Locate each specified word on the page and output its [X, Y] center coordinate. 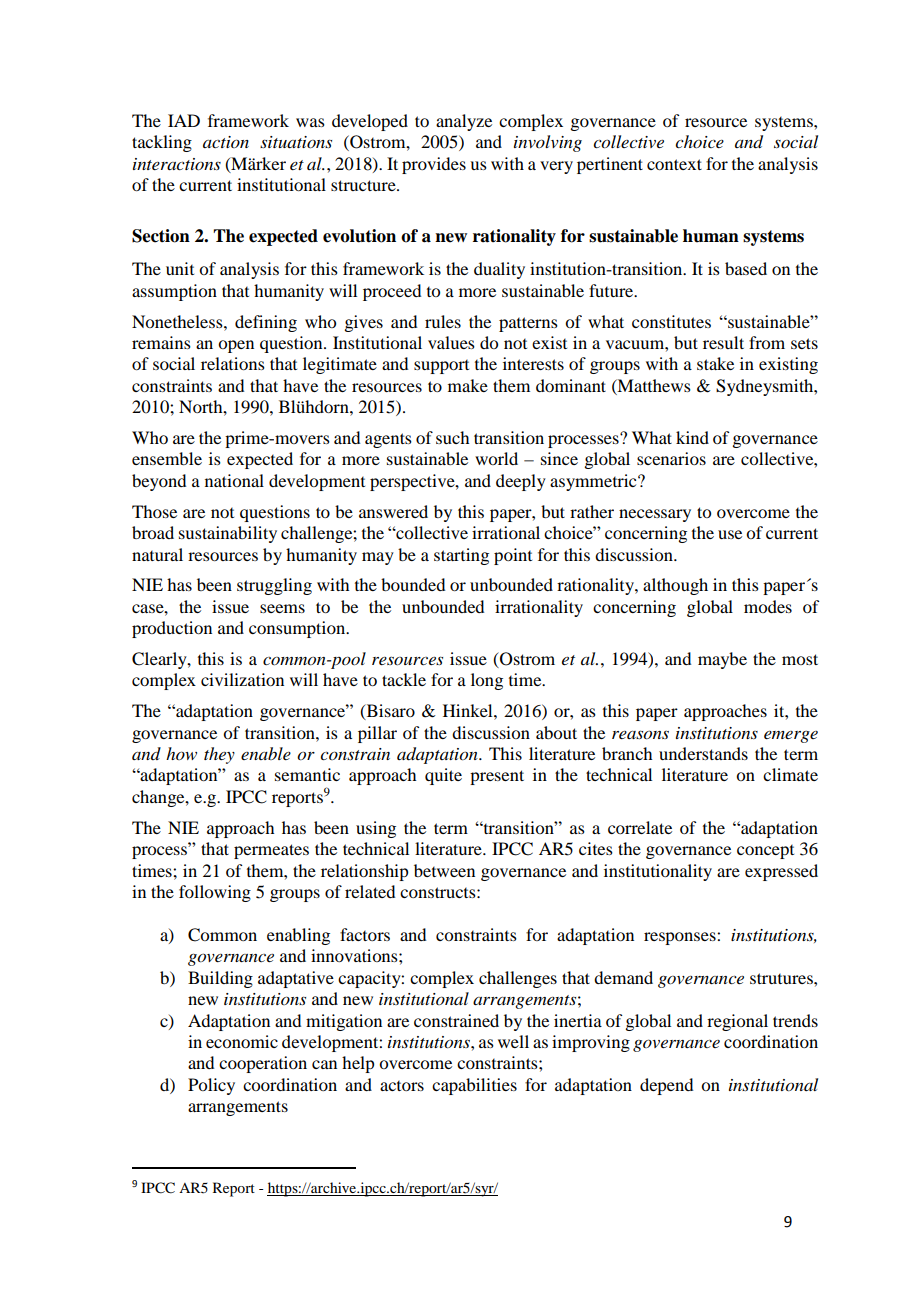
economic [242, 1041]
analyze [464, 122]
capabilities [474, 1086]
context [674, 164]
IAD [184, 120]
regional [737, 1022]
